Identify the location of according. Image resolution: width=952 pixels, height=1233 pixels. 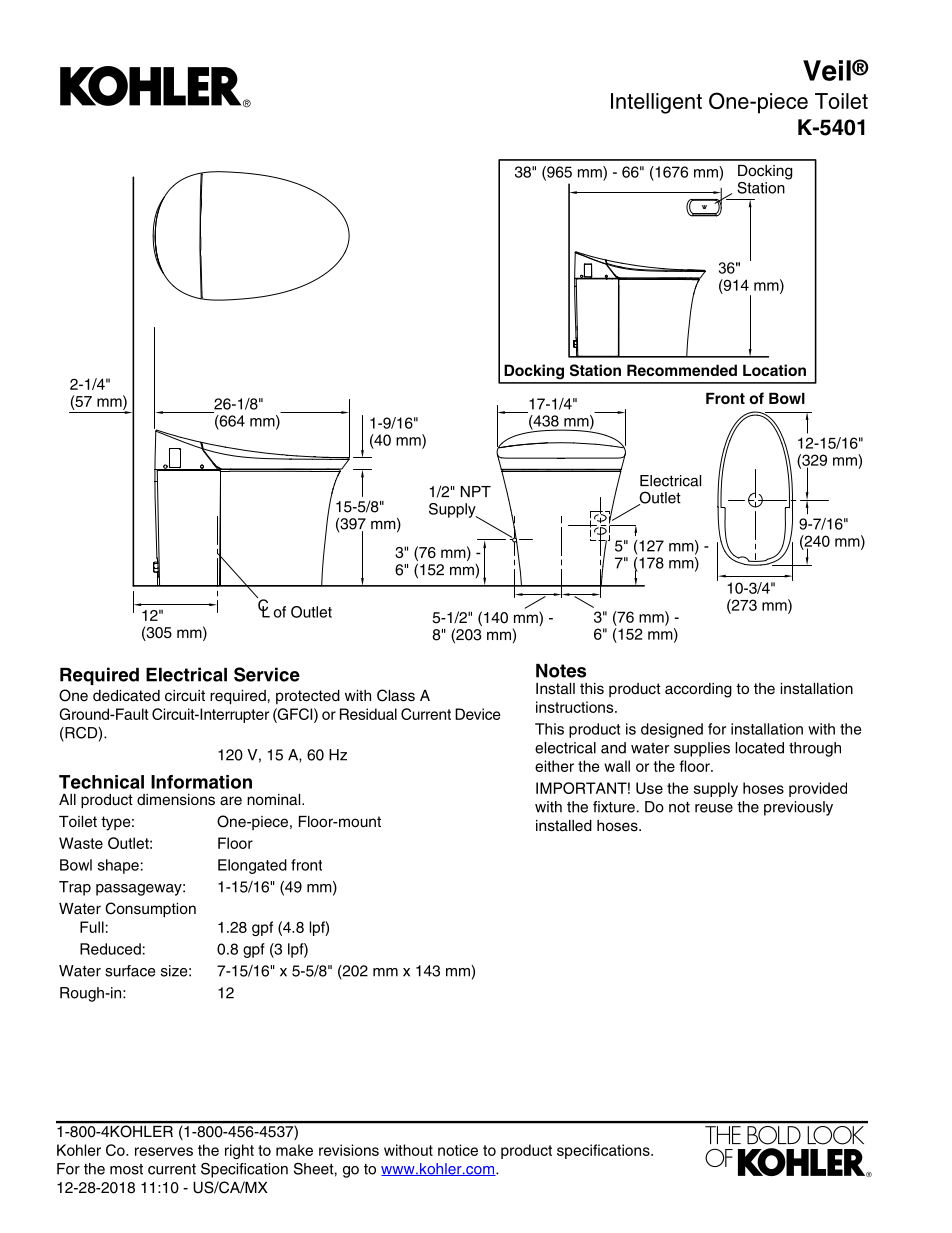
(698, 690).
